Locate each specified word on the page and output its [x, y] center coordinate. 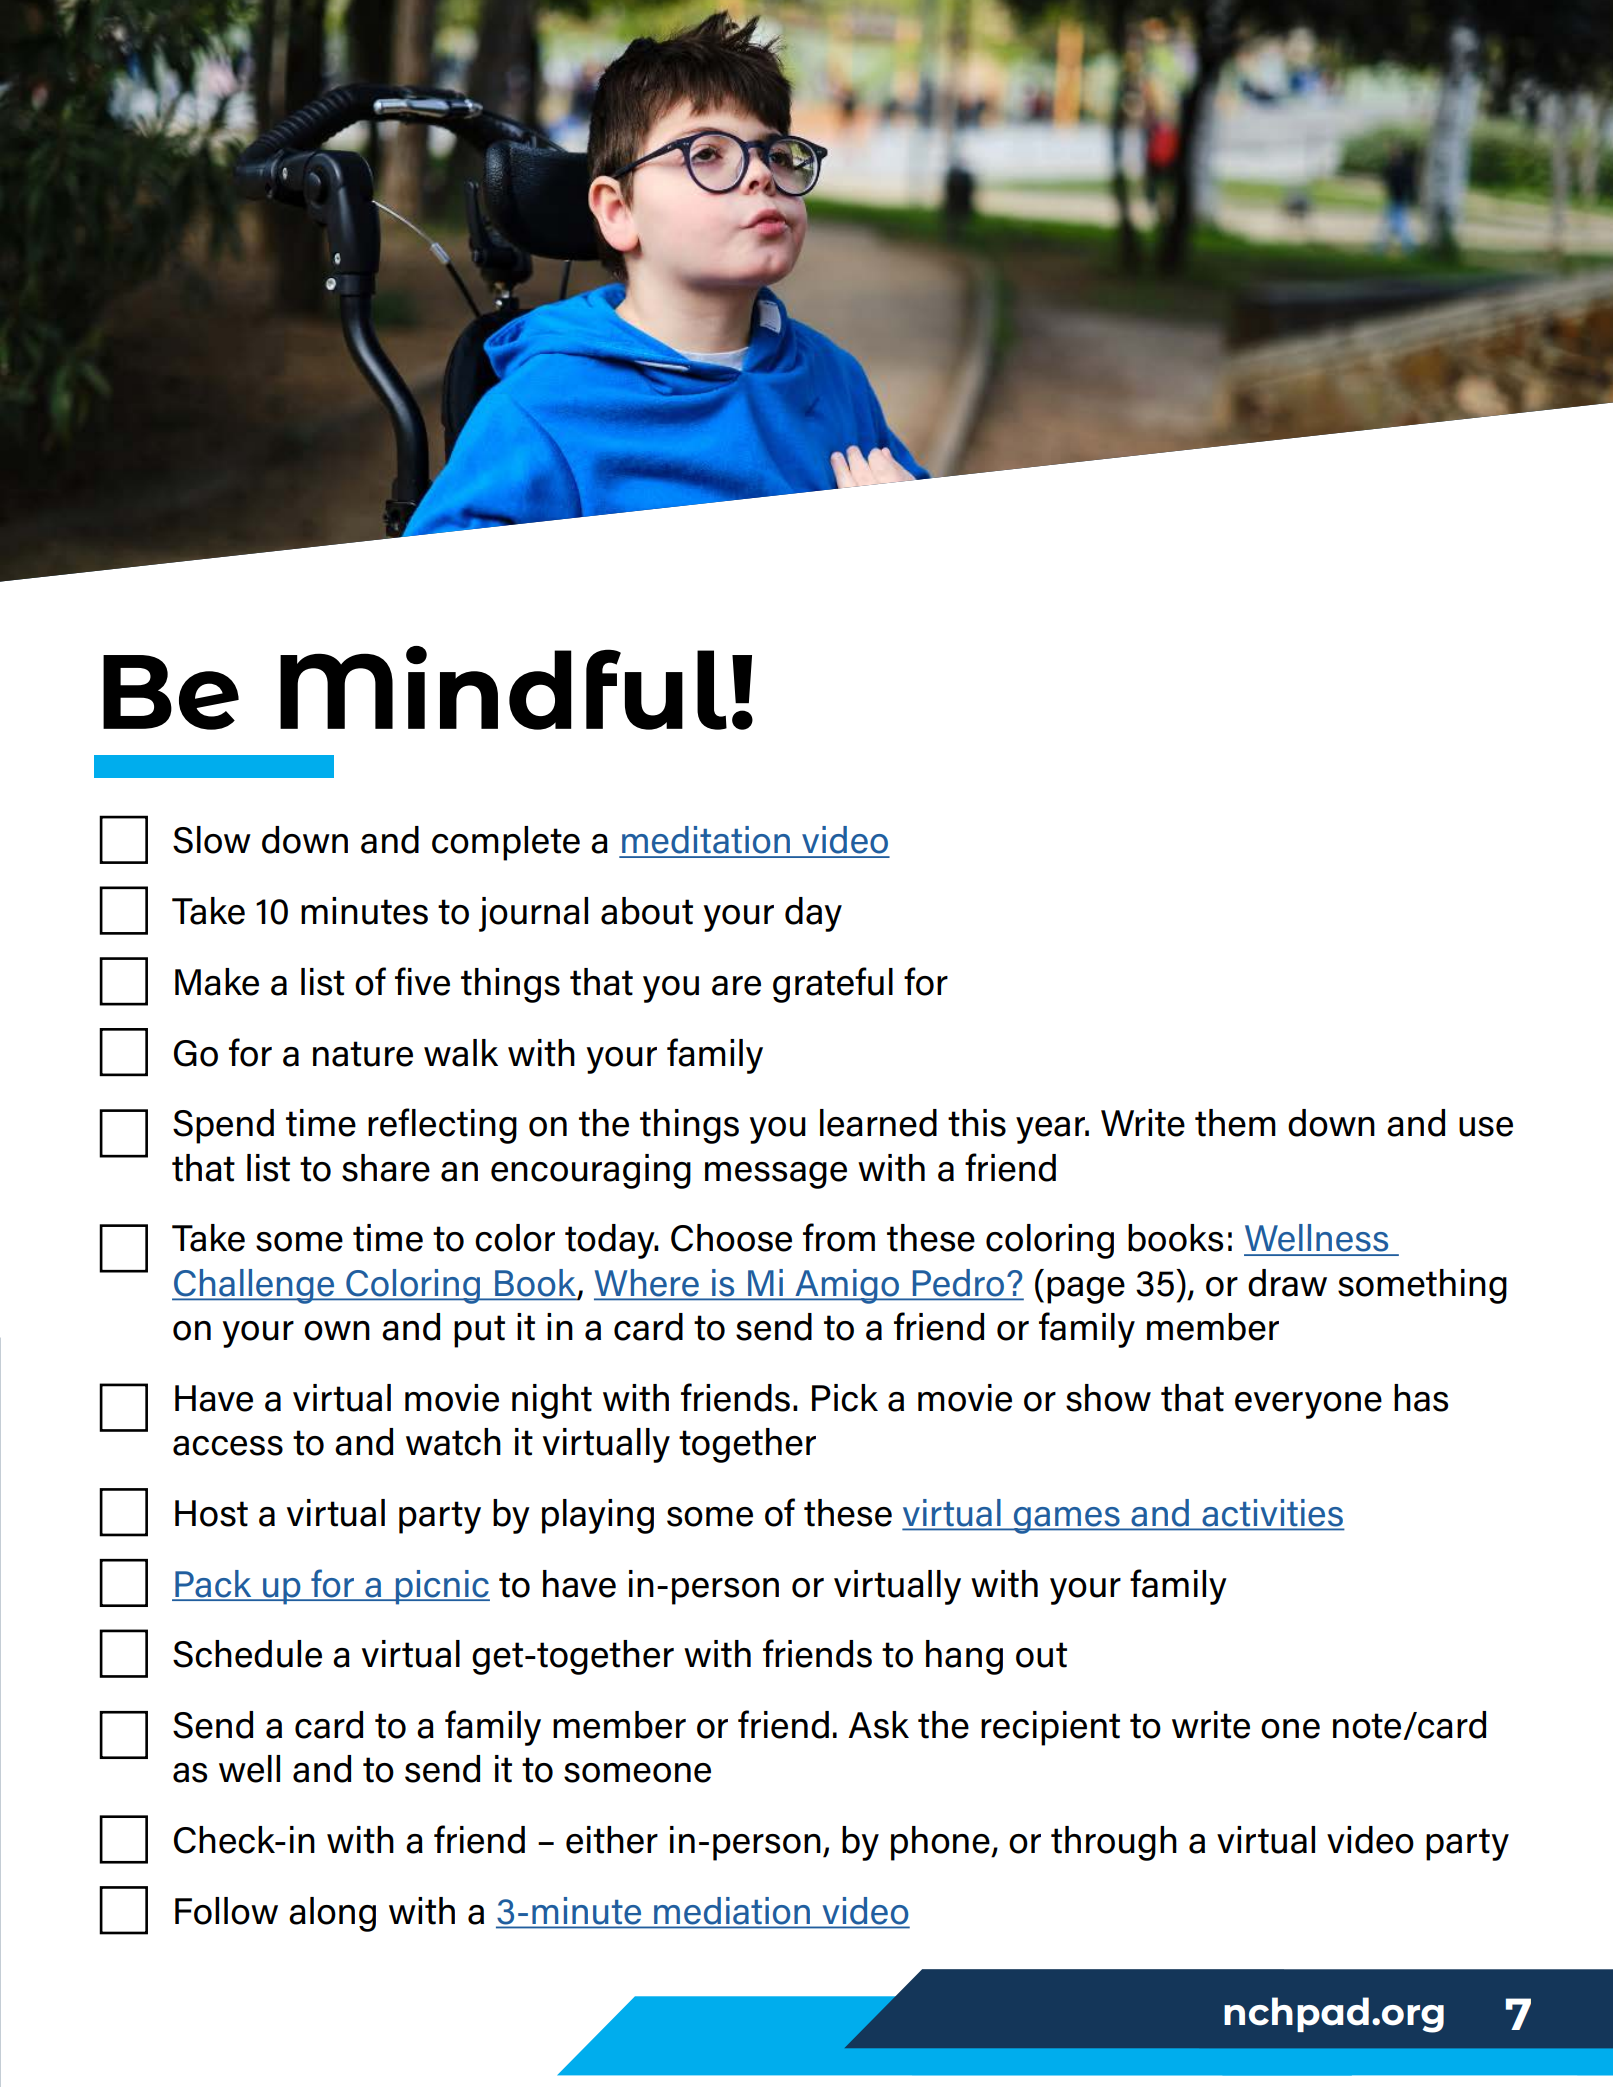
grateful [833, 985]
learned [878, 1123]
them [1235, 1123]
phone [941, 1843]
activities [1272, 1514]
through [1114, 1843]
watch [453, 1442]
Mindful [503, 688]
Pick [845, 1398]
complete [506, 843]
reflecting [442, 1126]
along [332, 1914]
